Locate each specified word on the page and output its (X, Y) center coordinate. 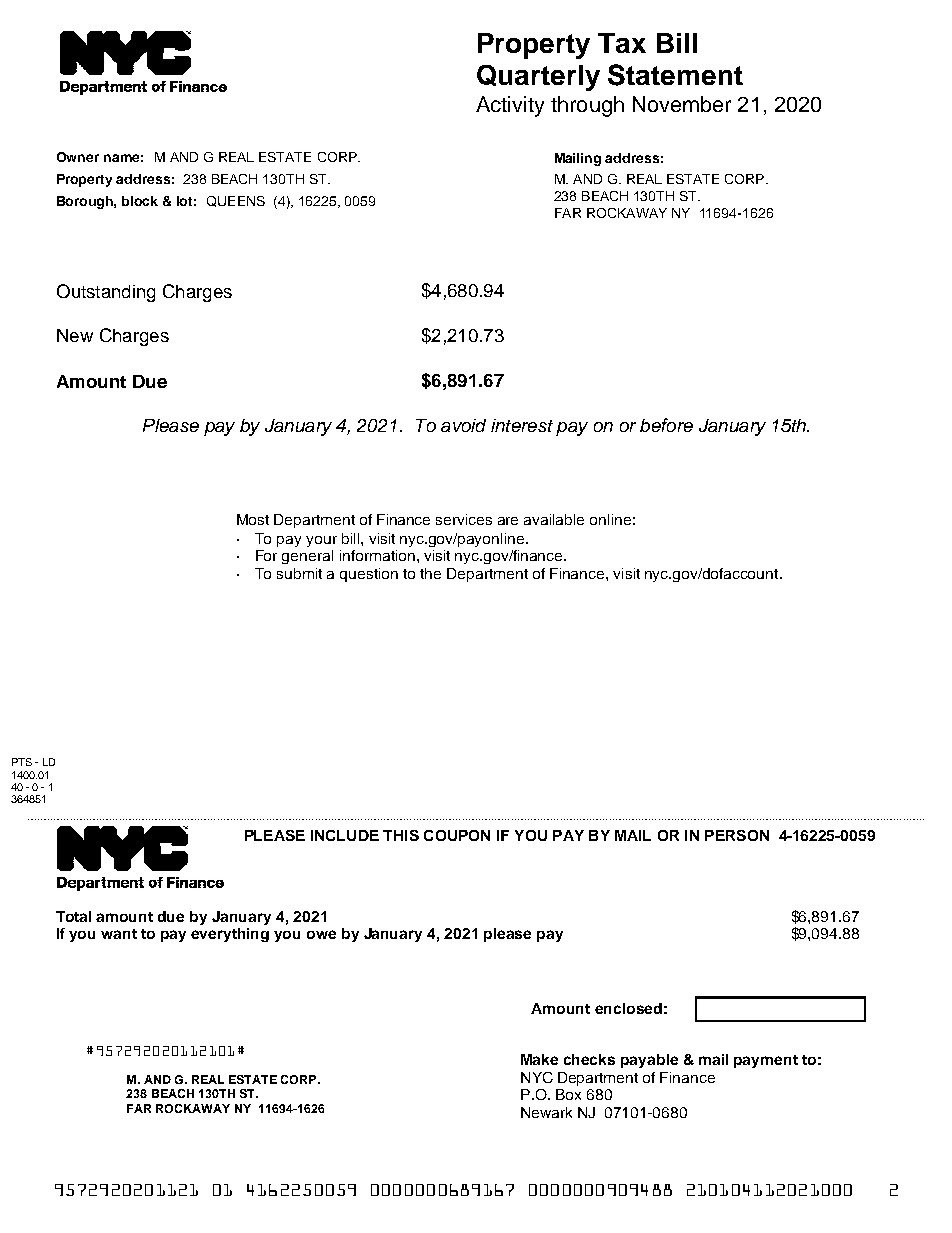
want (119, 934)
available (554, 519)
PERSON (737, 835)
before (666, 425)
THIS (401, 835)
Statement (675, 75)
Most (253, 519)
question (369, 575)
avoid (463, 425)
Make (539, 1059)
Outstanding (106, 293)
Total (73, 916)
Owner (78, 157)
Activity (510, 106)
